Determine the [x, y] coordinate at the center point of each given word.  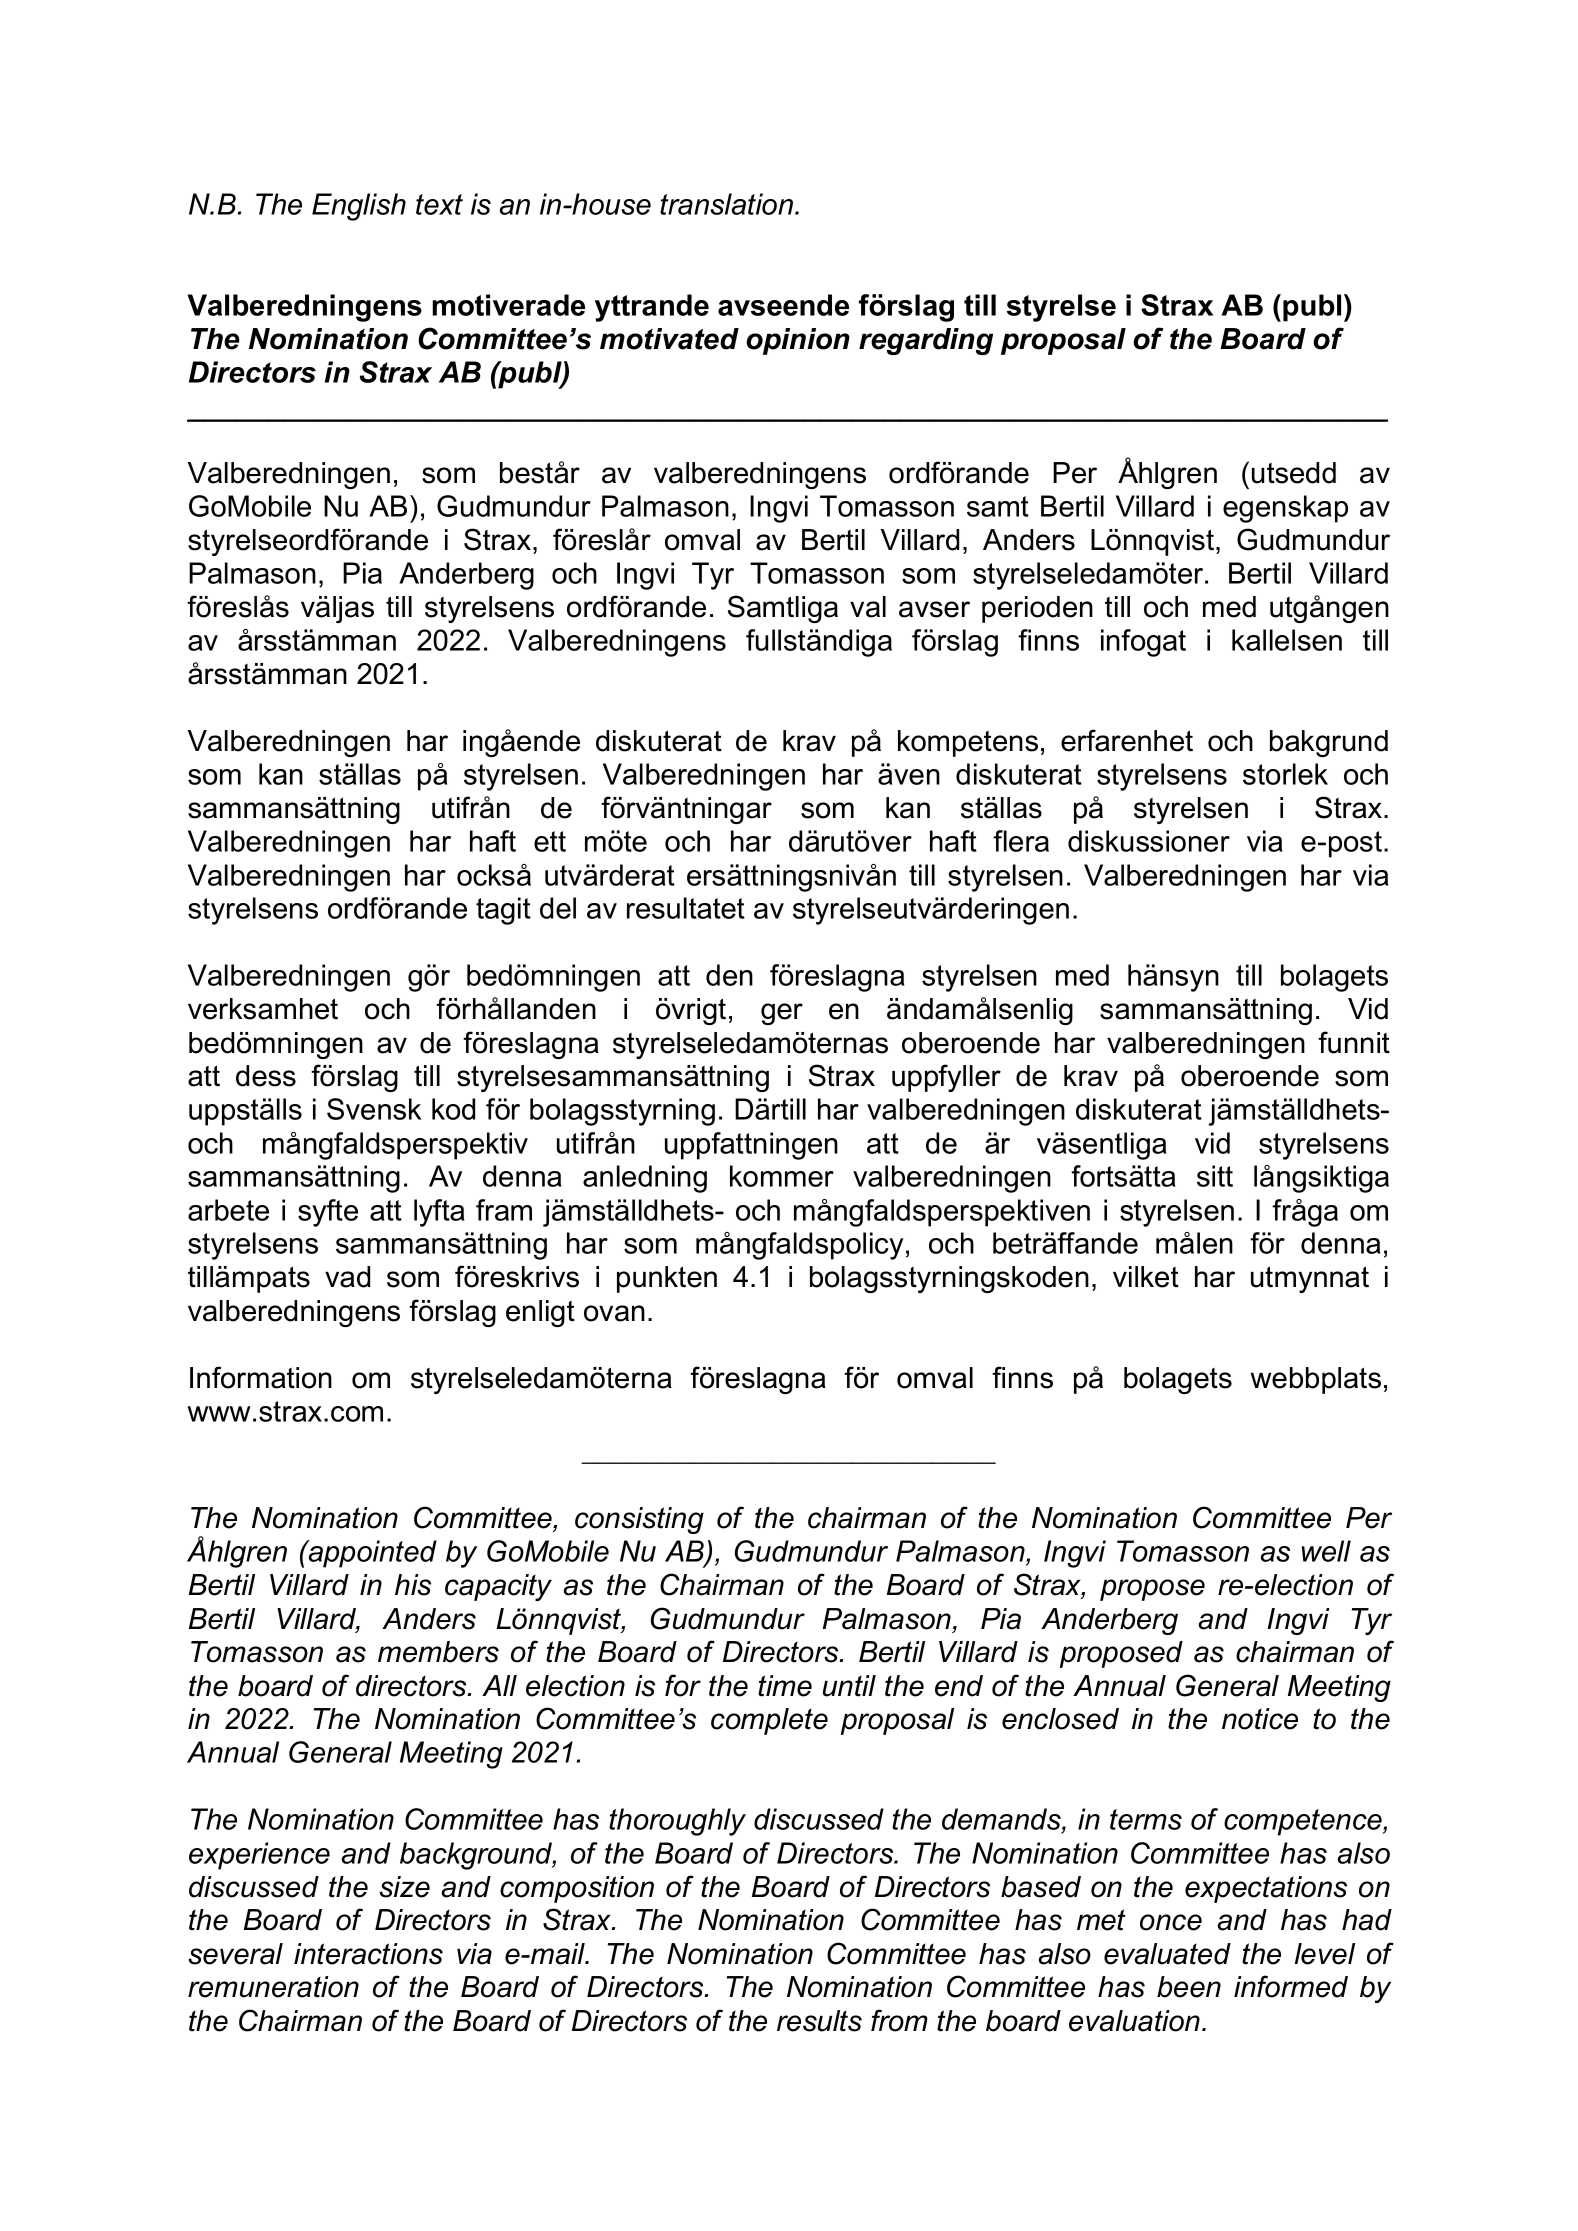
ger [782, 1014]
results [819, 2021]
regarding [926, 341]
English [359, 207]
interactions [368, 1954]
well [1326, 1551]
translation [728, 204]
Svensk [374, 1109]
